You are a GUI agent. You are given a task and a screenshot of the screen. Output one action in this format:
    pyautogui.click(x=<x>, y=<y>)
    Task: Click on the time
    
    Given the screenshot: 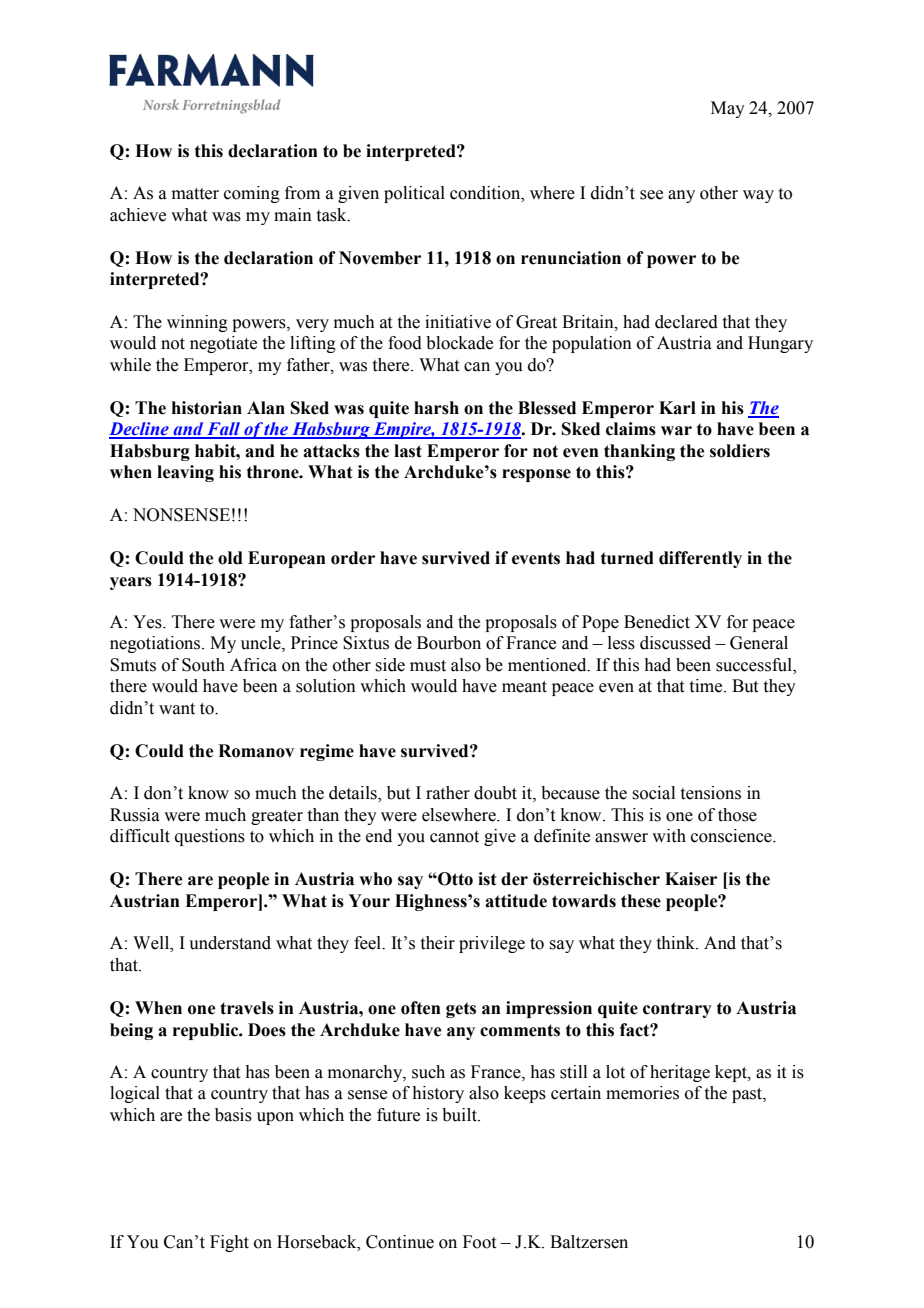 What is the action you would take?
    pyautogui.click(x=707, y=686)
